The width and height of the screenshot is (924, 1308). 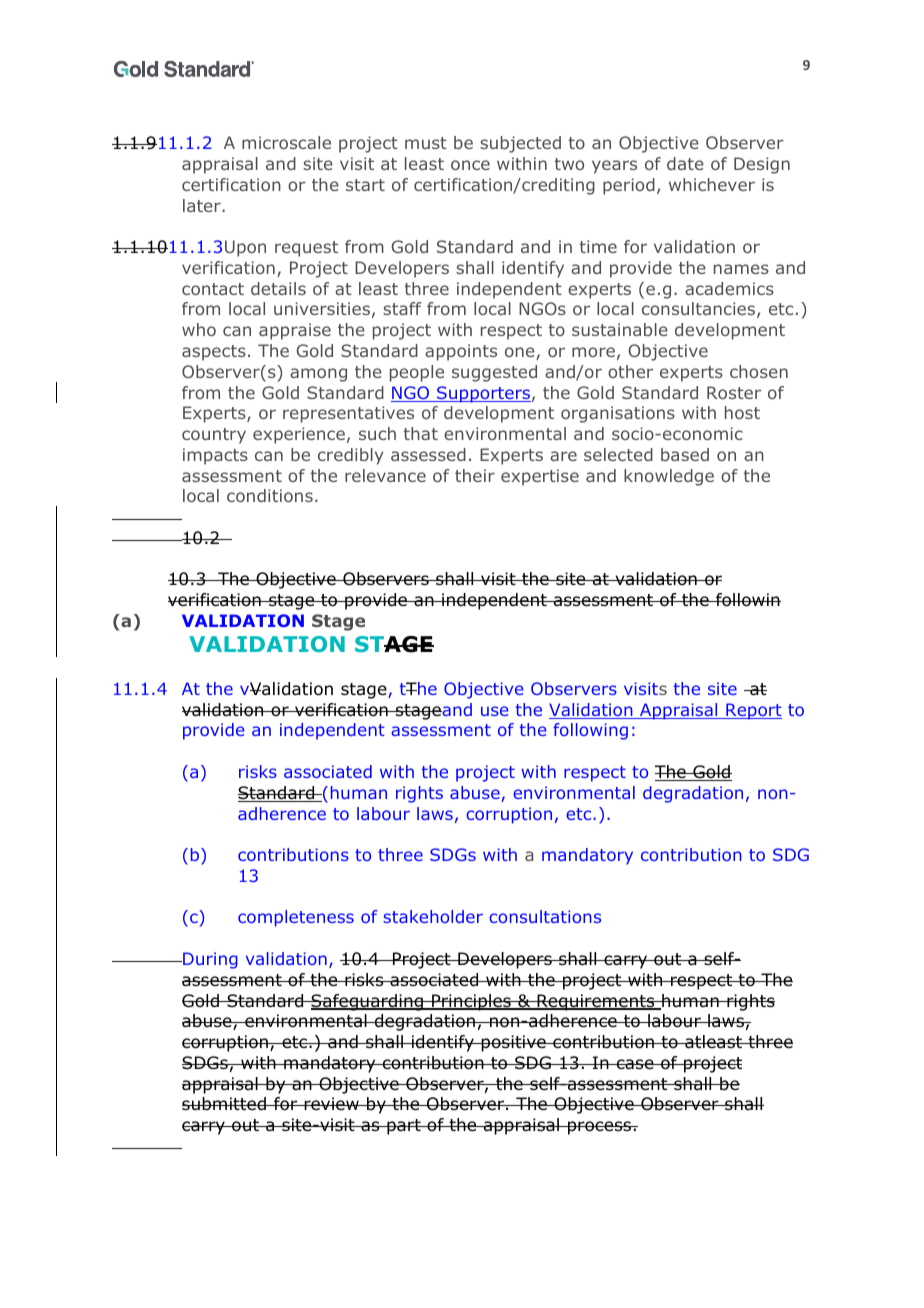 What do you see at coordinates (433, 916) in the screenshot?
I see `stakeholder` at bounding box center [433, 916].
